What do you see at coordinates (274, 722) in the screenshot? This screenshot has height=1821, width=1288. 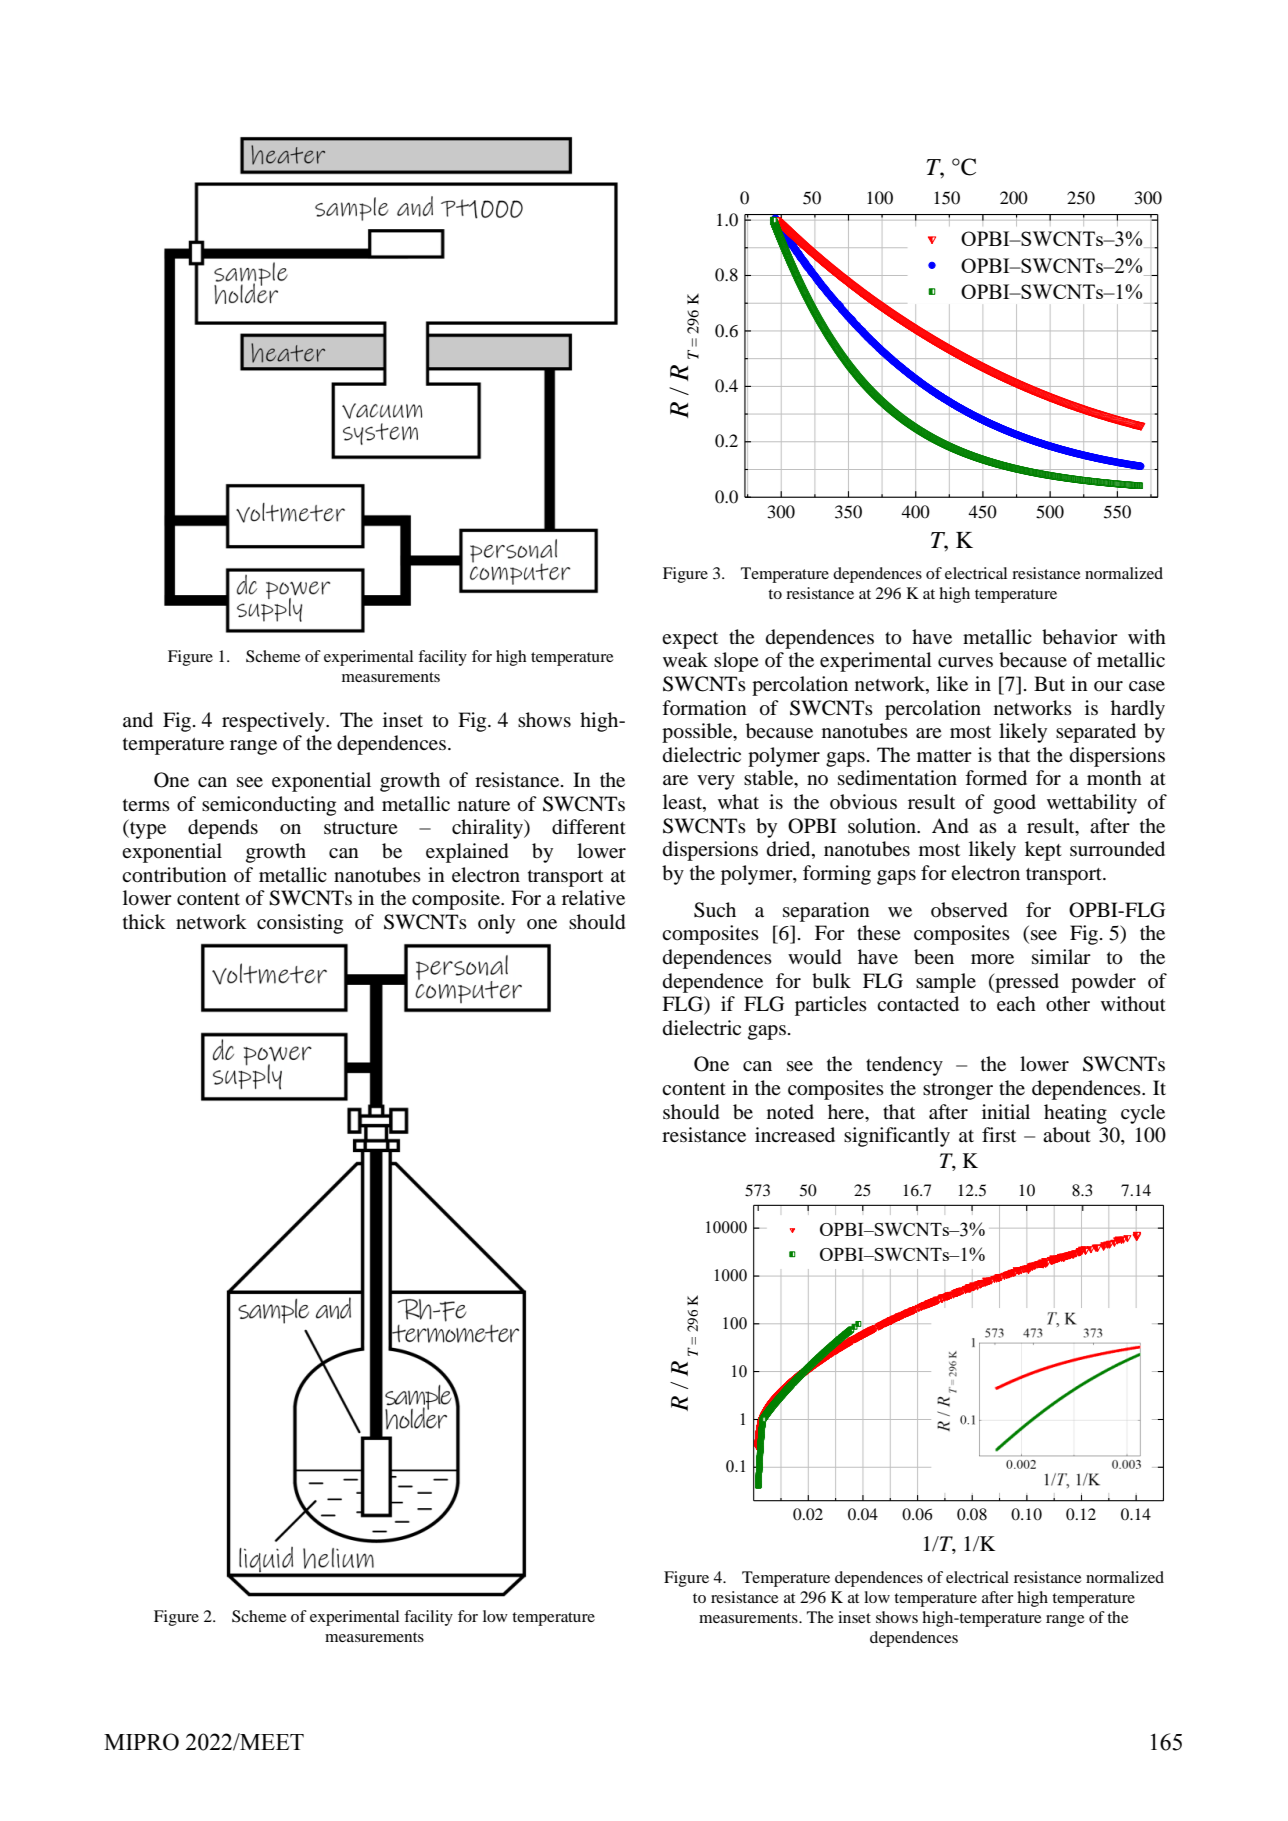 I see `respectively` at bounding box center [274, 722].
